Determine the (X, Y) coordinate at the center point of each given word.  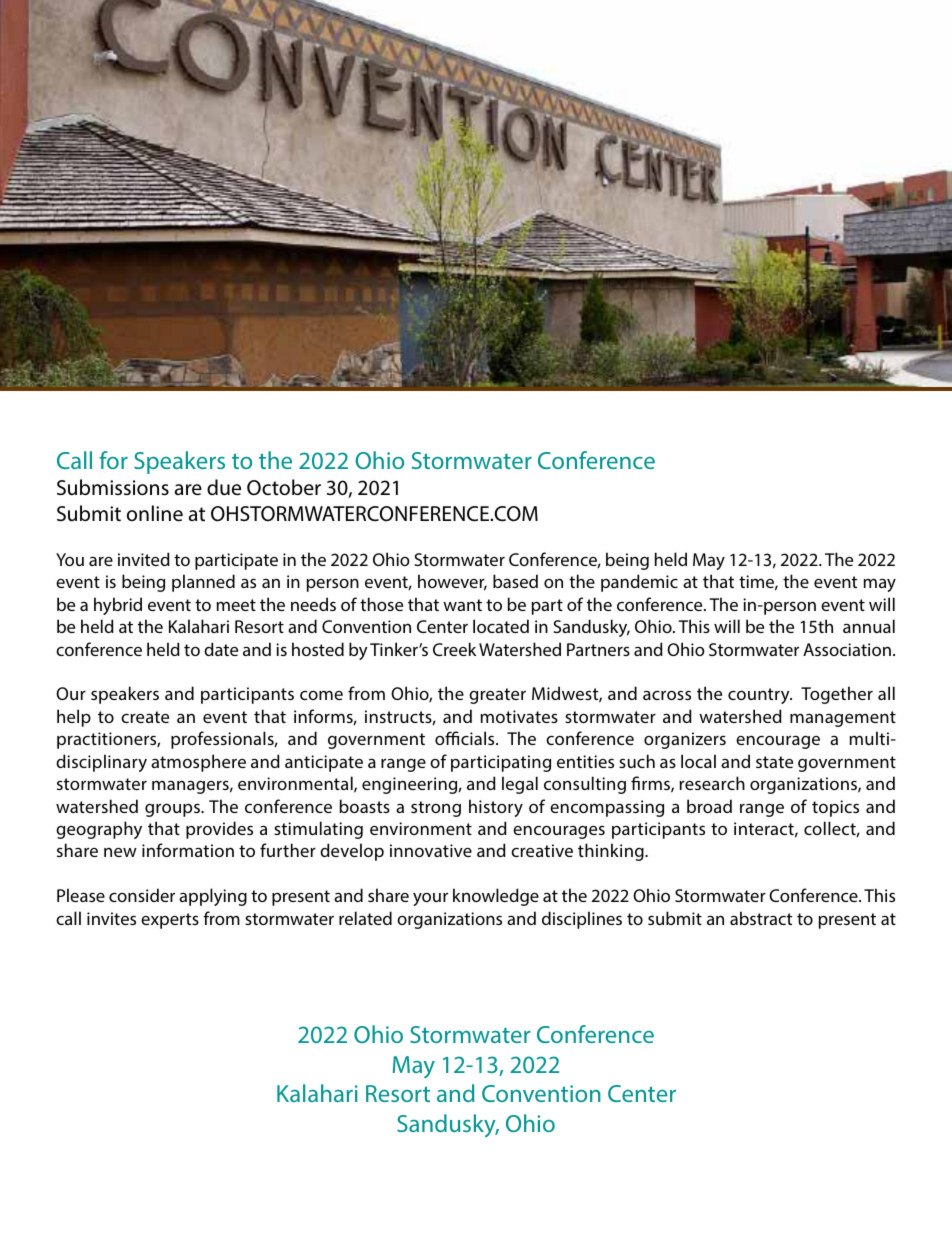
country (760, 696)
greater (497, 696)
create (145, 717)
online (155, 513)
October (284, 487)
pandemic (639, 583)
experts (170, 921)
